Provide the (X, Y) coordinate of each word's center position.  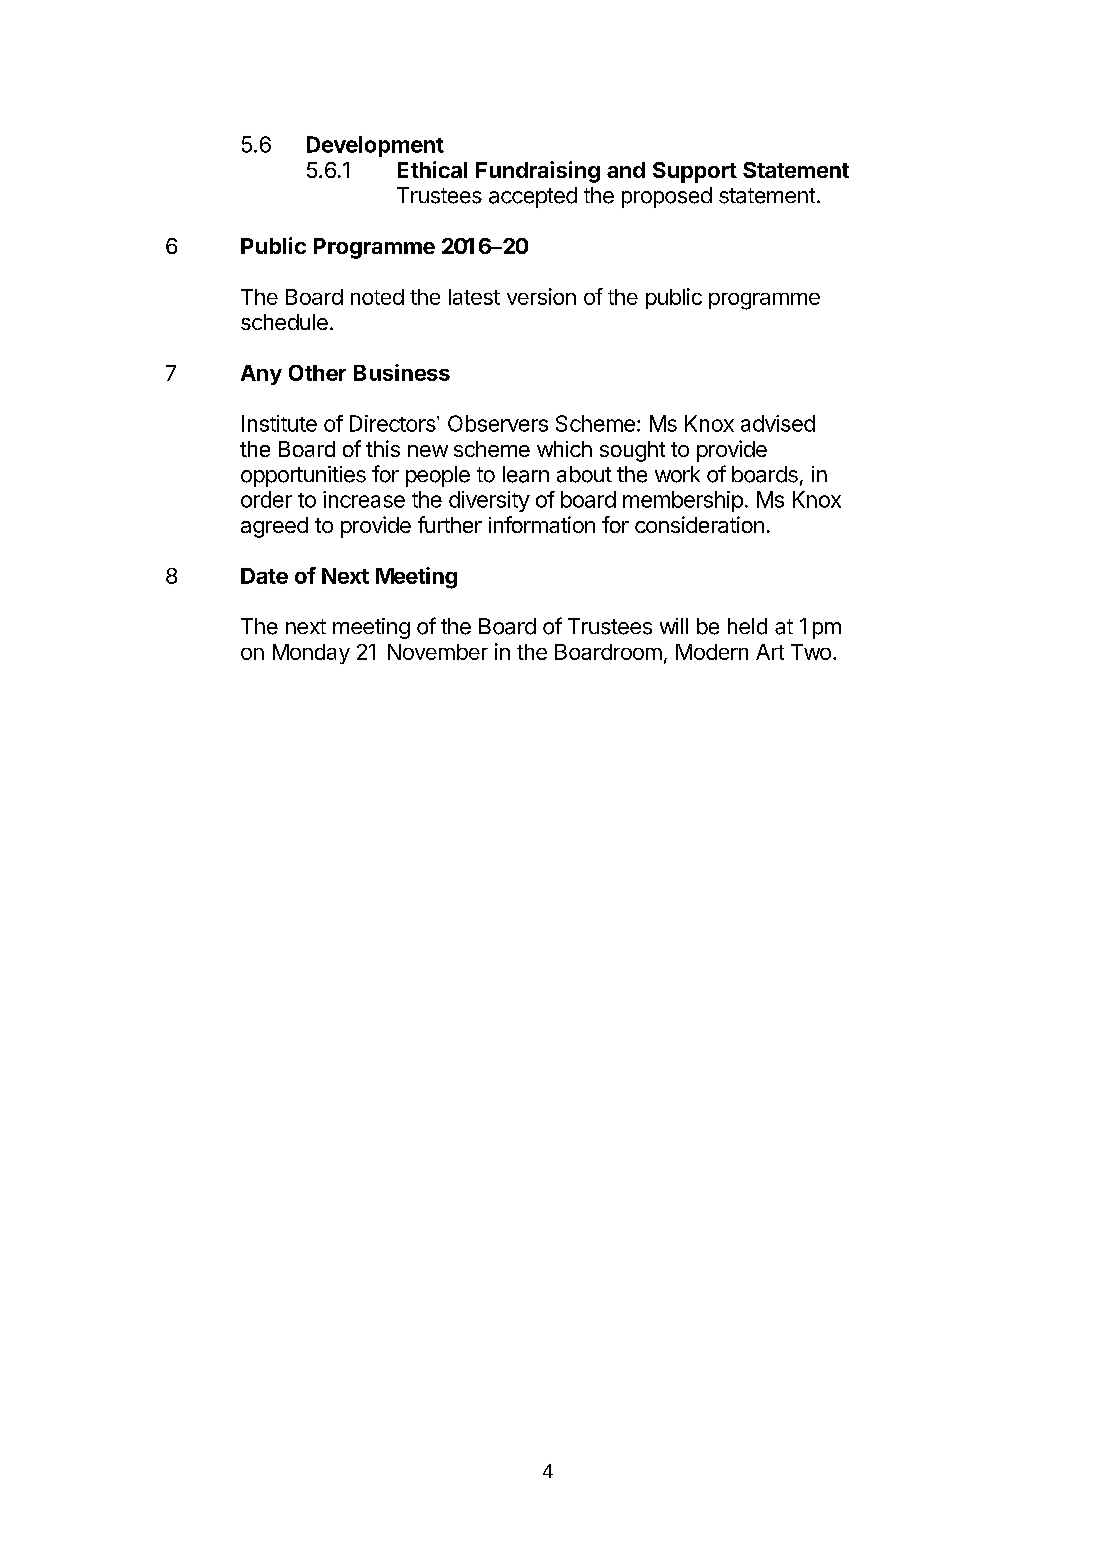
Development (375, 146)
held (747, 626)
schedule (284, 322)
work (677, 474)
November (438, 652)
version (541, 296)
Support (695, 172)
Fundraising (538, 172)
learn (526, 474)
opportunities (303, 476)
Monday (311, 654)
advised (778, 423)
